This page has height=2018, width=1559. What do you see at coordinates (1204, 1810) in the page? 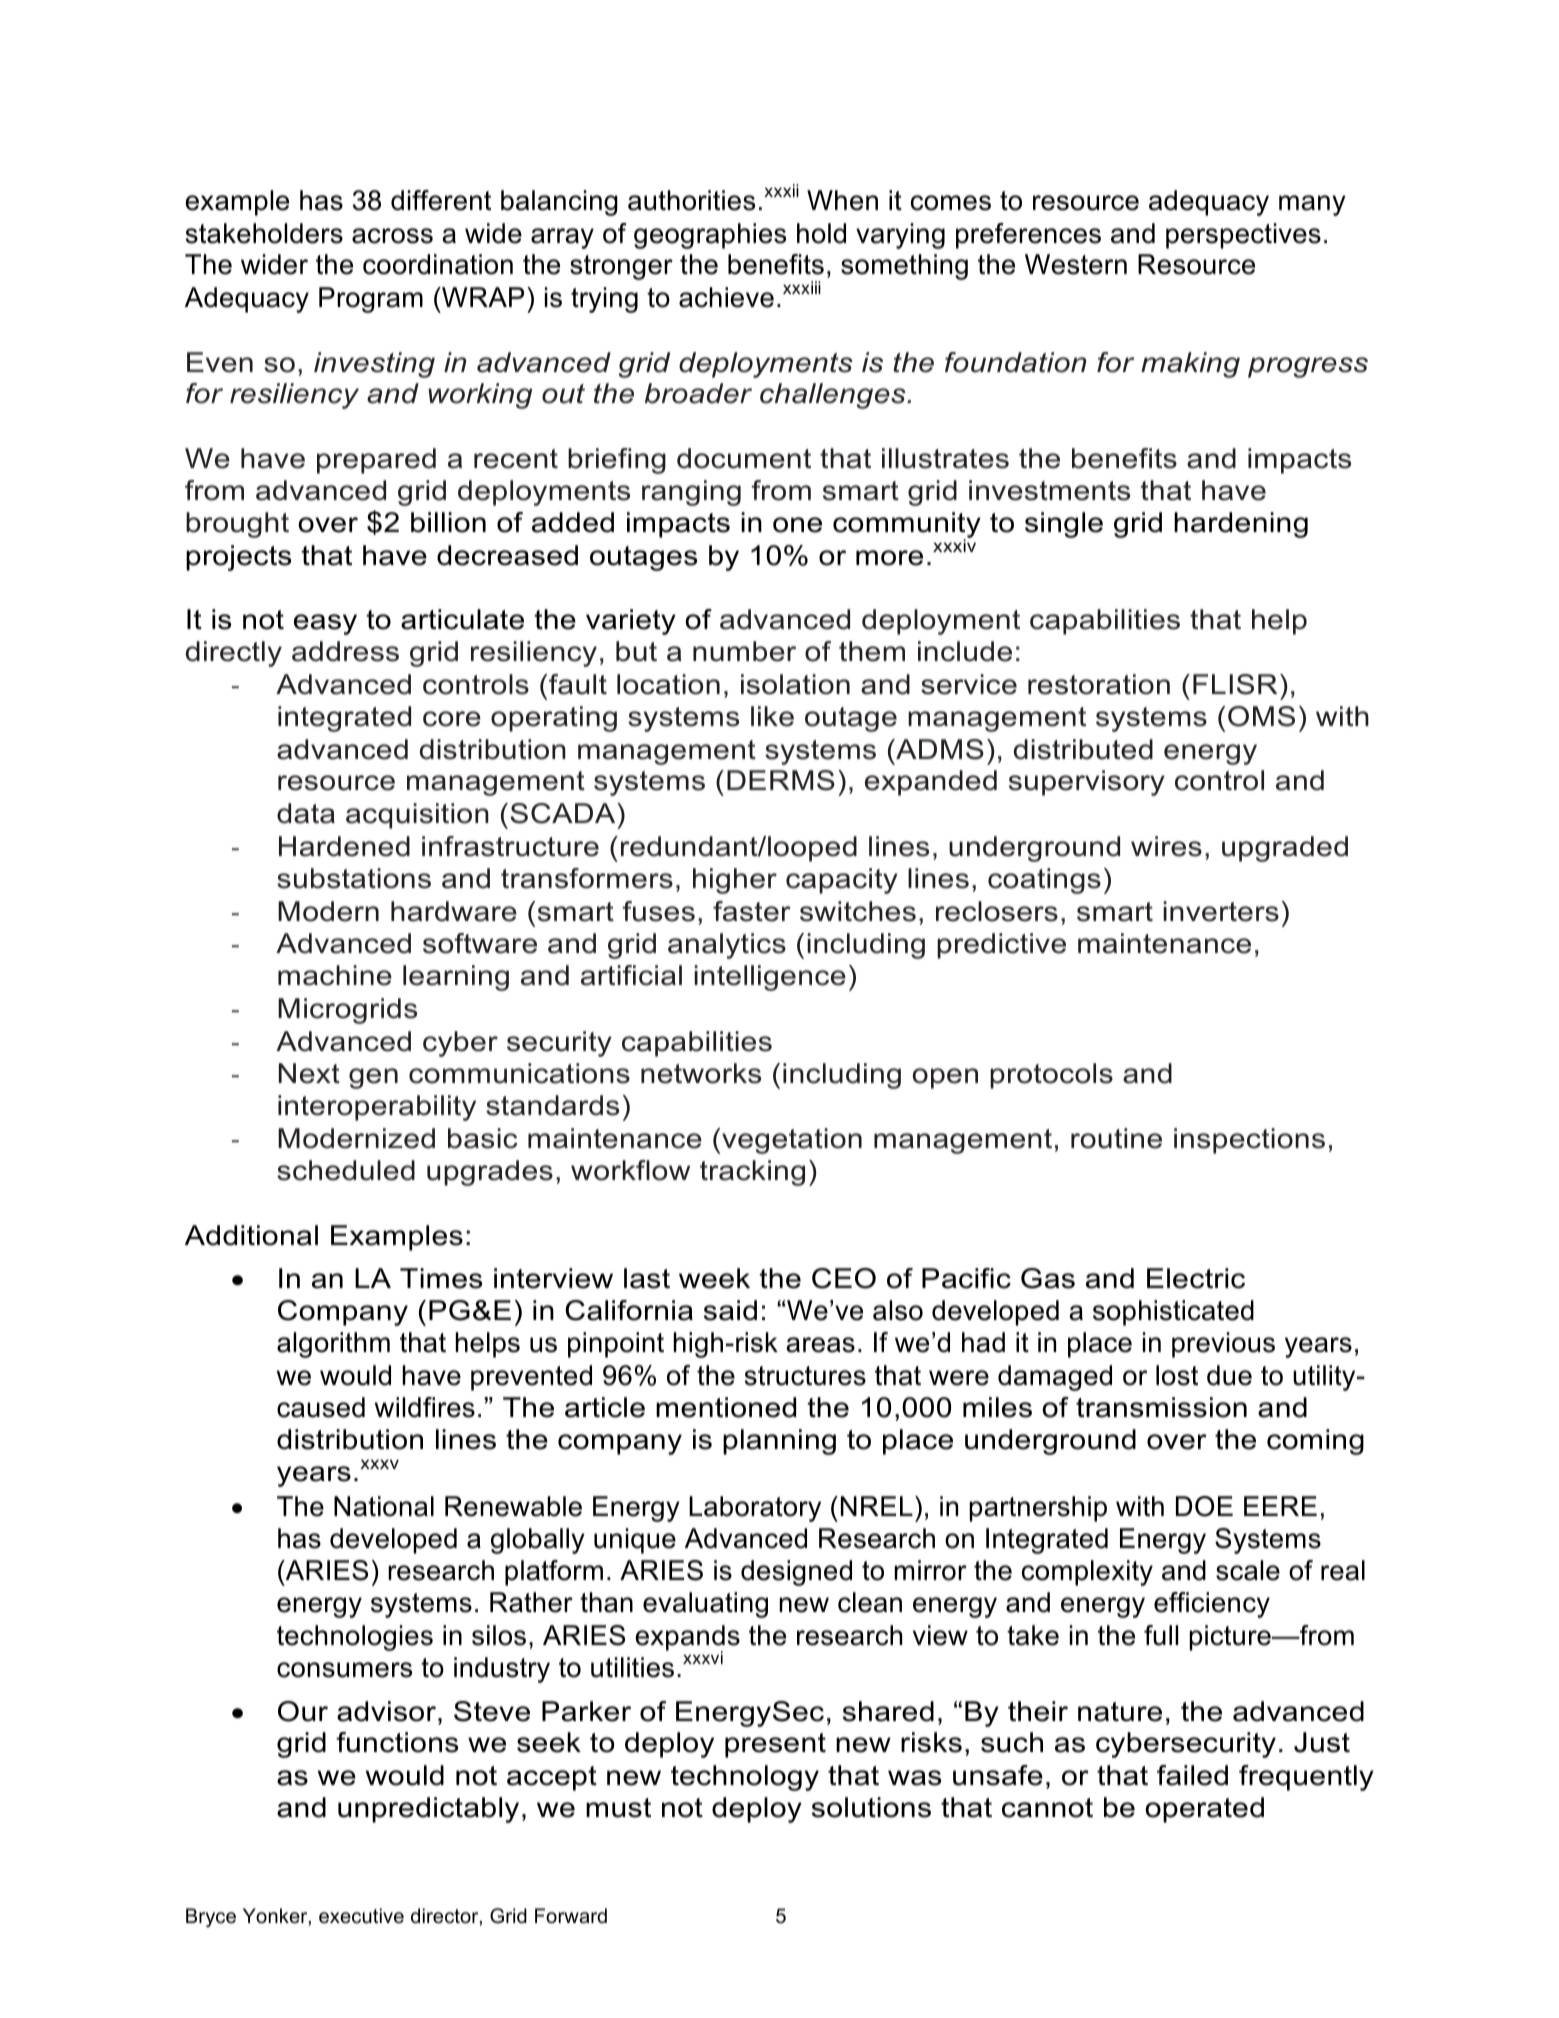
I see `operated` at bounding box center [1204, 1810].
